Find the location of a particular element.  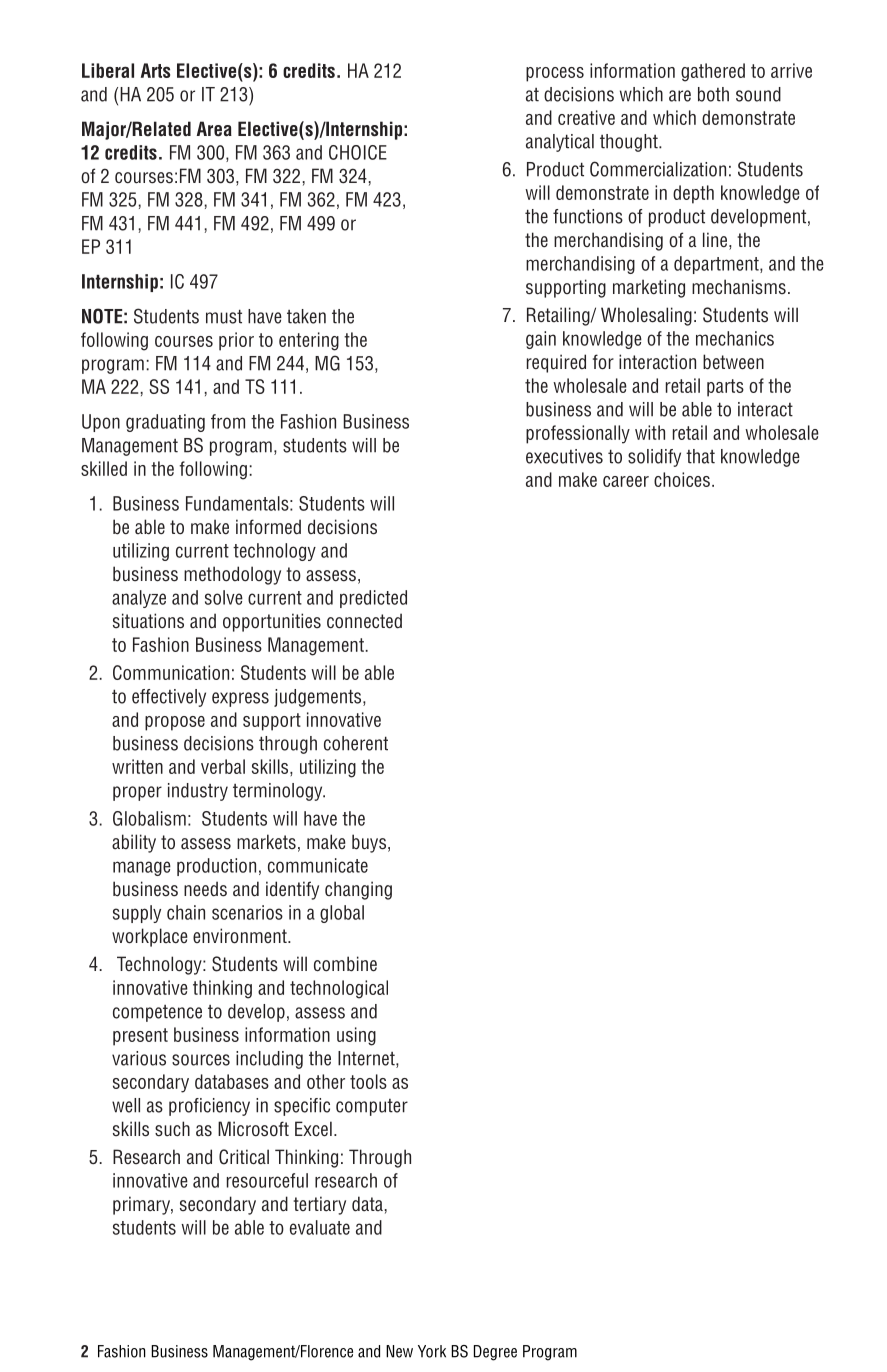

propose is located at coordinates (175, 723).
